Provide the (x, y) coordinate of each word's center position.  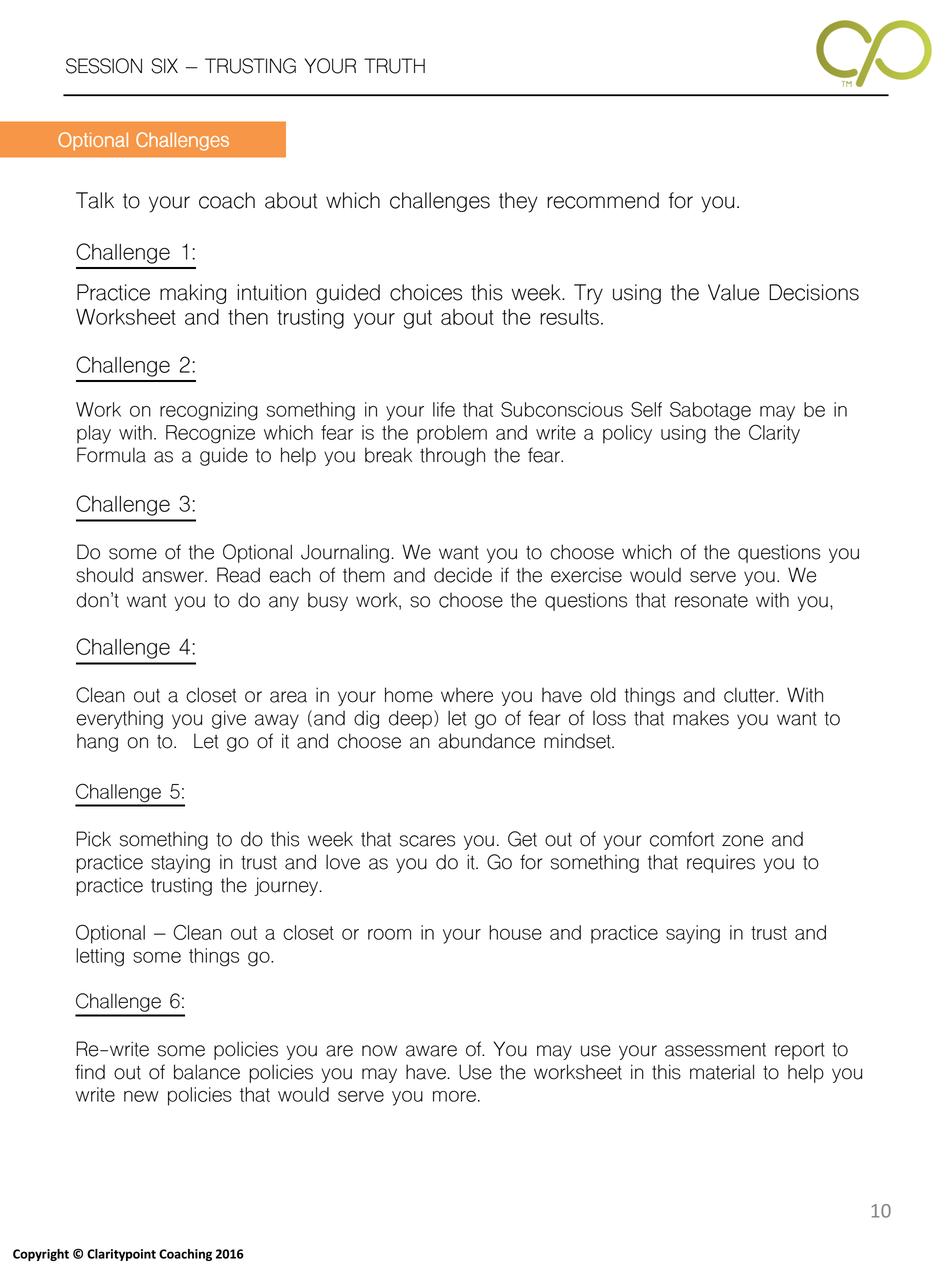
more (454, 1096)
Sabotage (710, 411)
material (722, 1072)
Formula (111, 455)
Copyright (41, 1255)
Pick (93, 839)
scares (427, 841)
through (452, 456)
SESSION (104, 66)
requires (721, 863)
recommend (603, 200)
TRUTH (394, 66)
